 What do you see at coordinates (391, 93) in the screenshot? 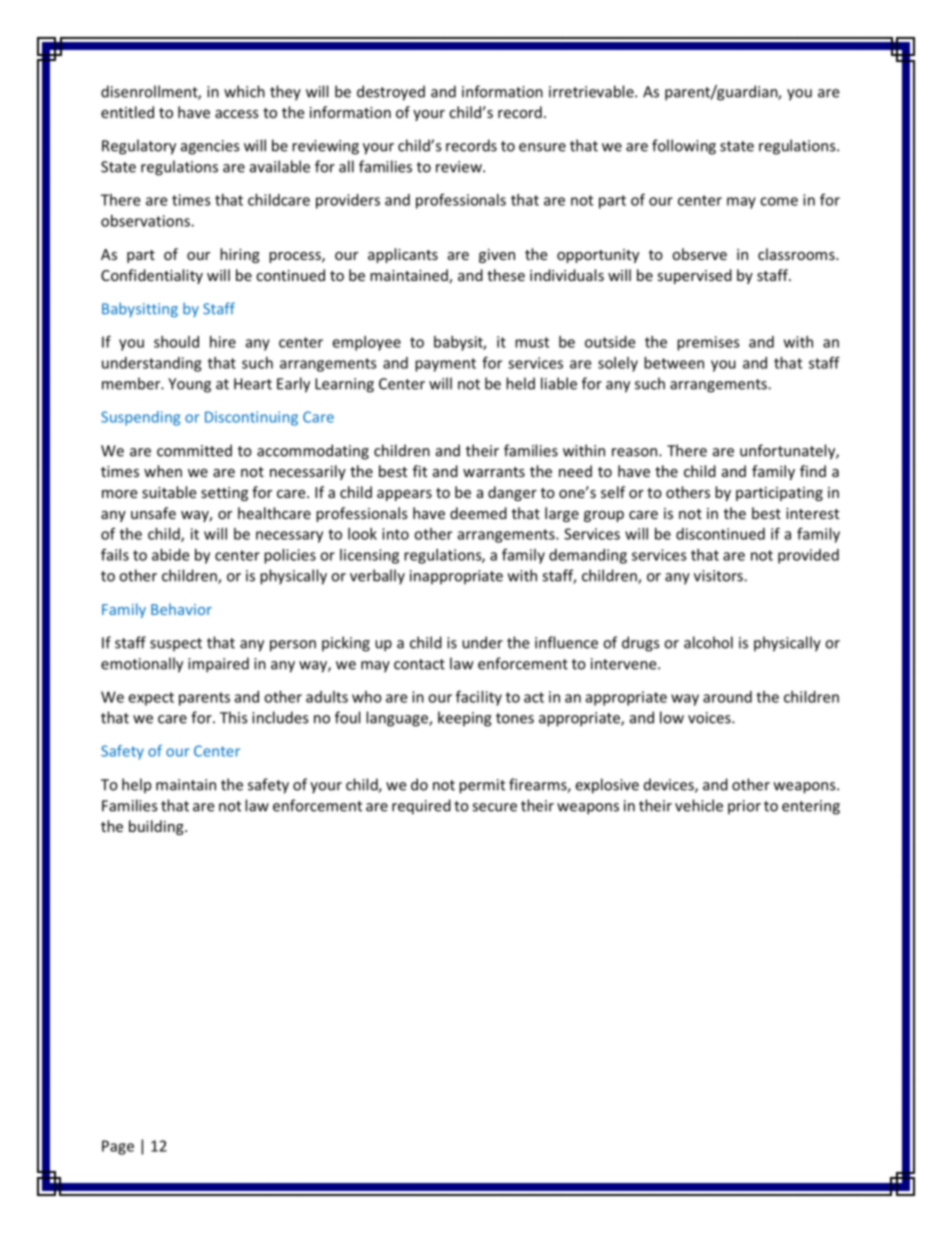
I see `destroyed` at bounding box center [391, 93].
